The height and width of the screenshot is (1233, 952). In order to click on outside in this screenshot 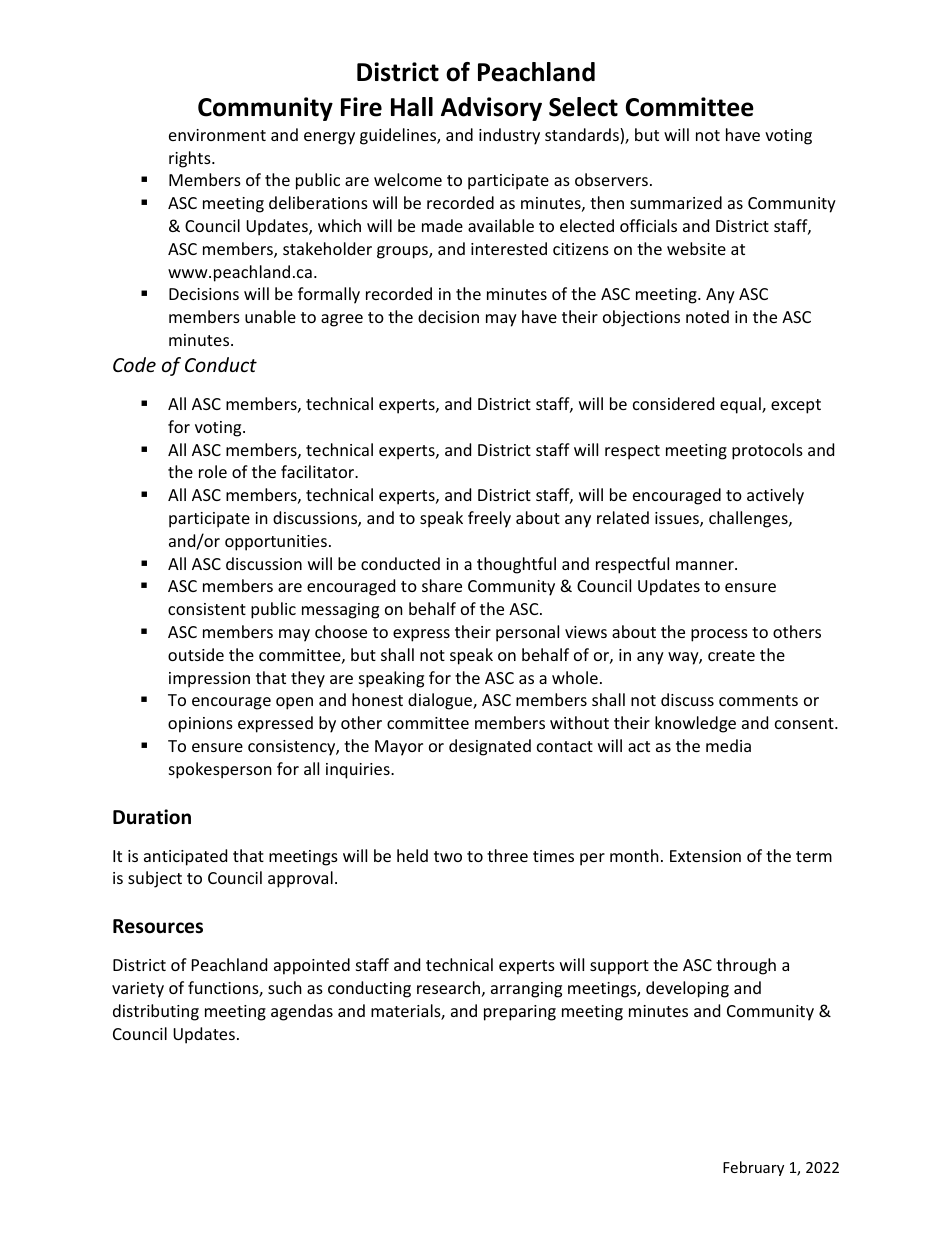, I will do `click(196, 654)`.
